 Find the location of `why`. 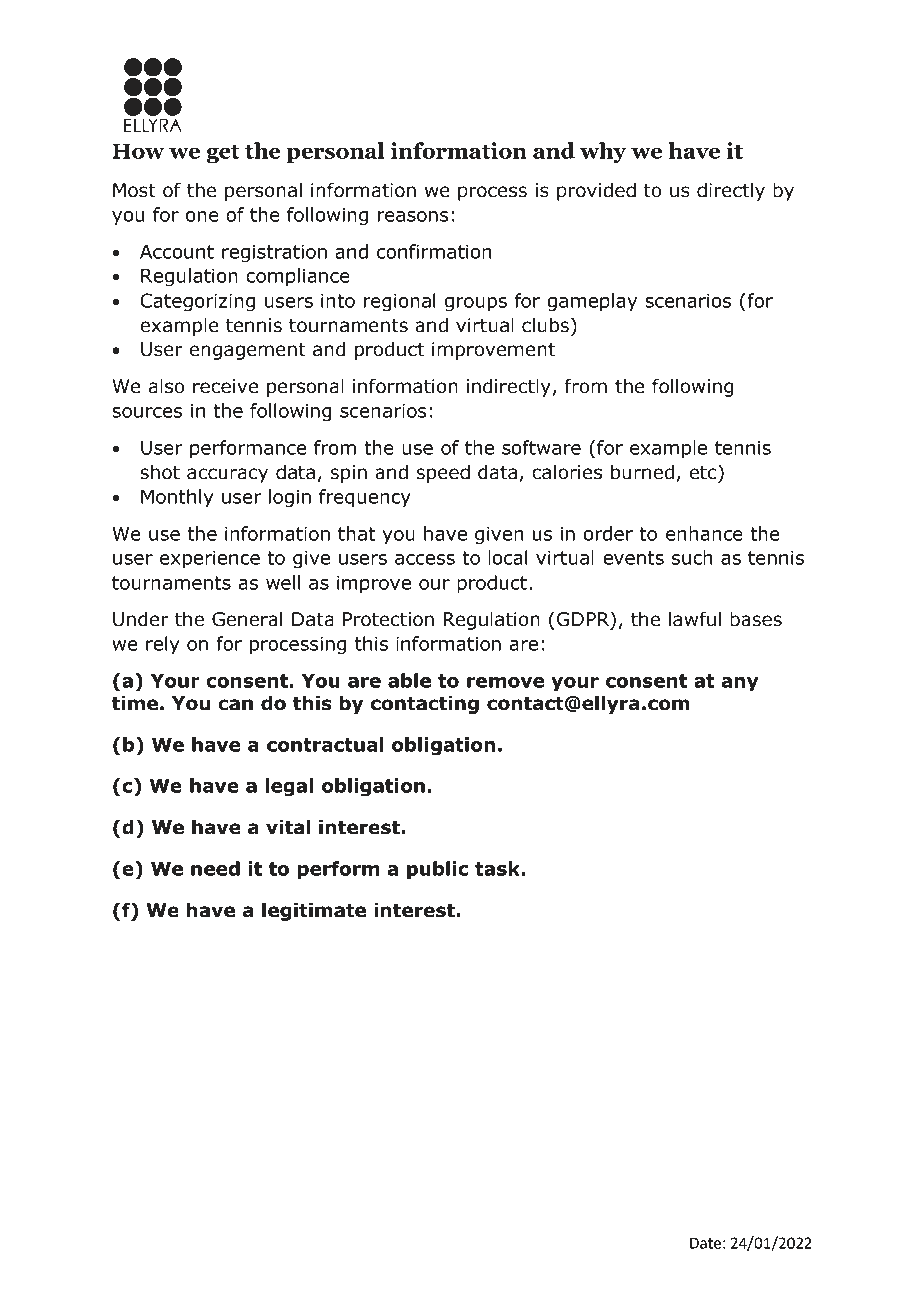

why is located at coordinates (603, 153).
